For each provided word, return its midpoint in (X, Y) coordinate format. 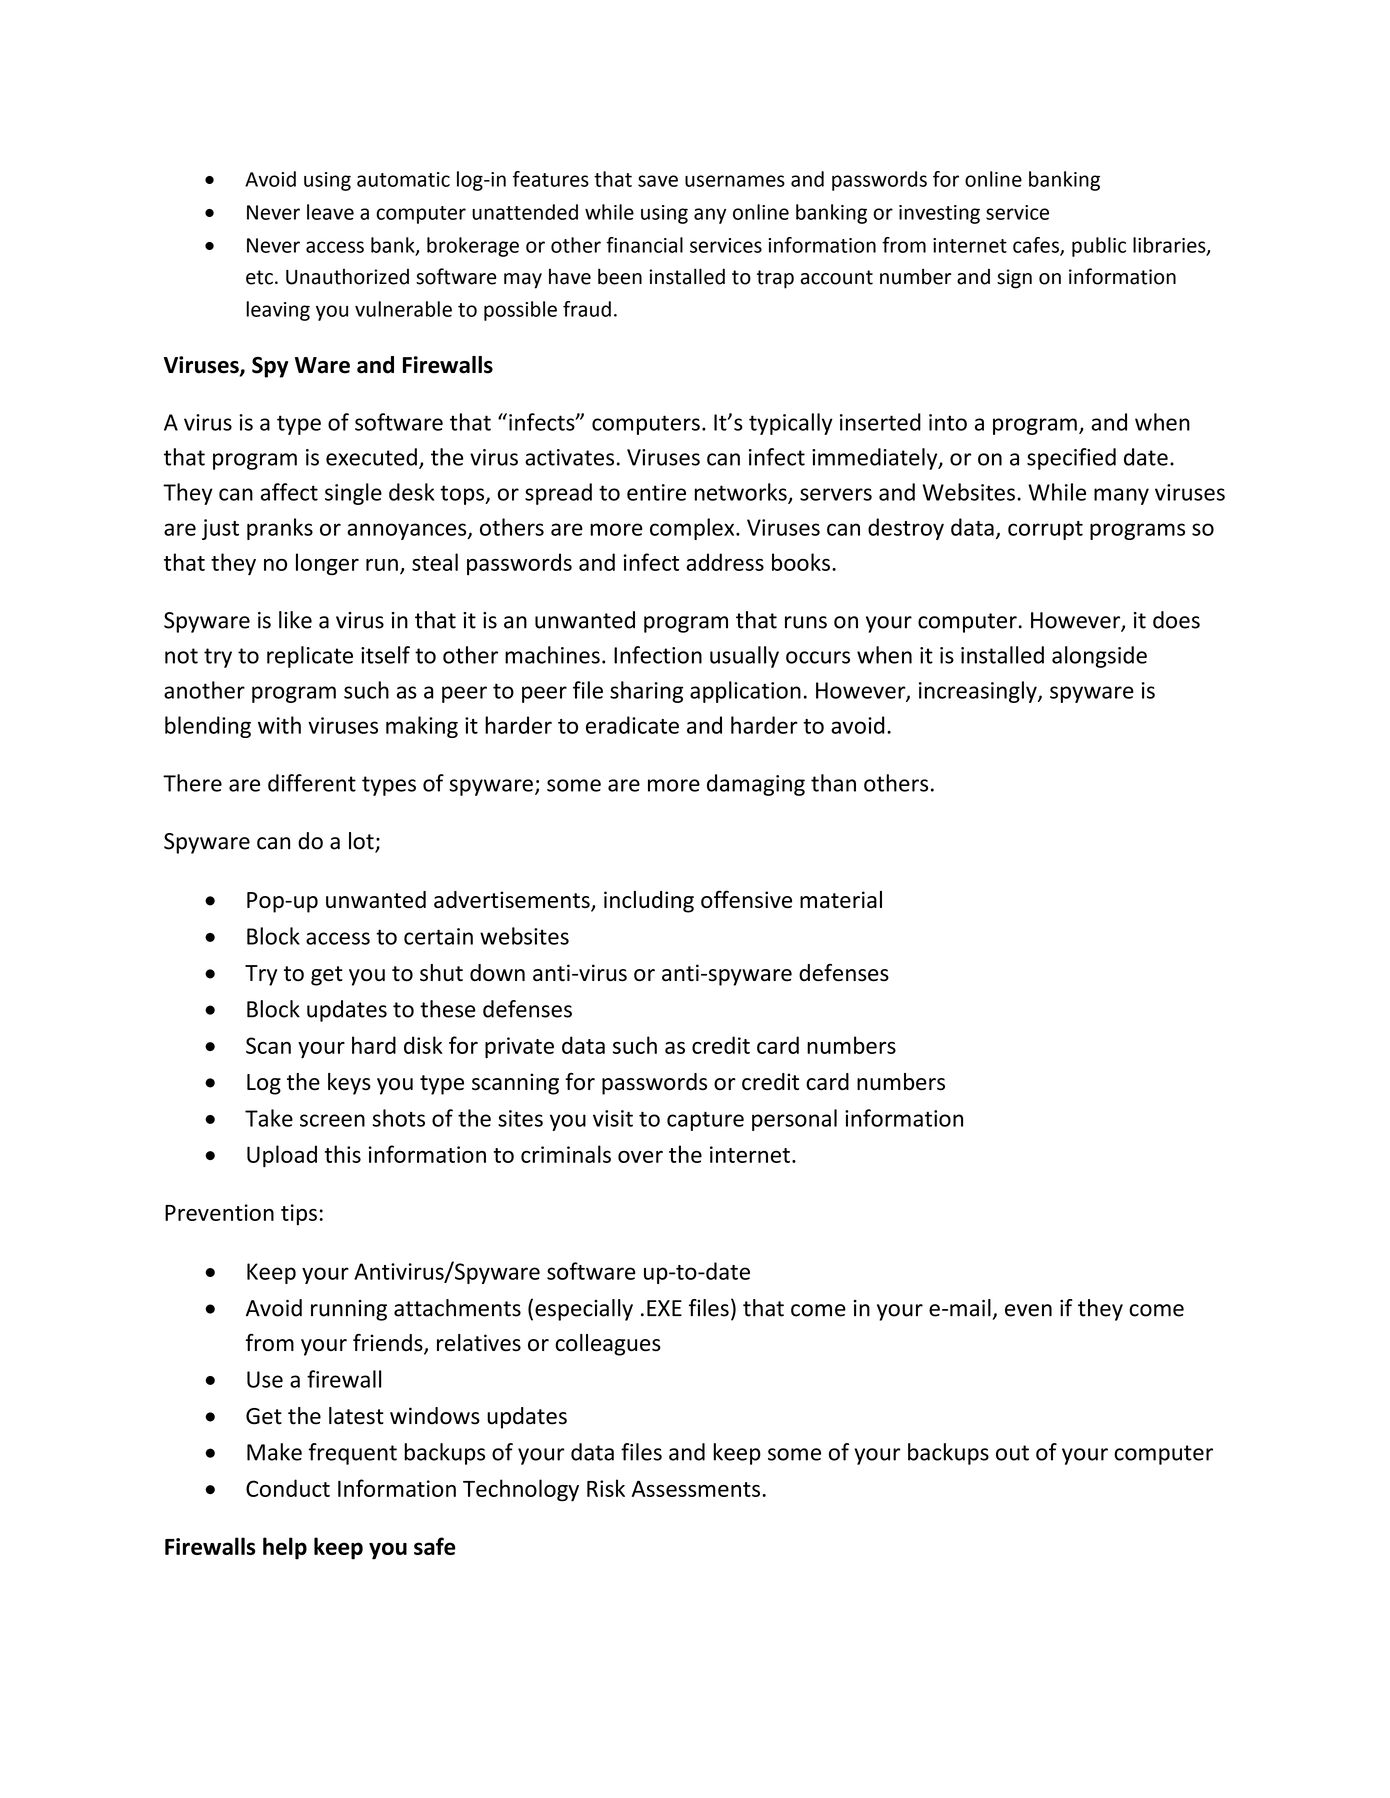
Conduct (288, 1488)
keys (349, 1084)
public (1099, 247)
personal (794, 1120)
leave (330, 212)
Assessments (696, 1488)
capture (705, 1121)
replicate (310, 657)
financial (644, 245)
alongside (1099, 657)
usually (744, 657)
